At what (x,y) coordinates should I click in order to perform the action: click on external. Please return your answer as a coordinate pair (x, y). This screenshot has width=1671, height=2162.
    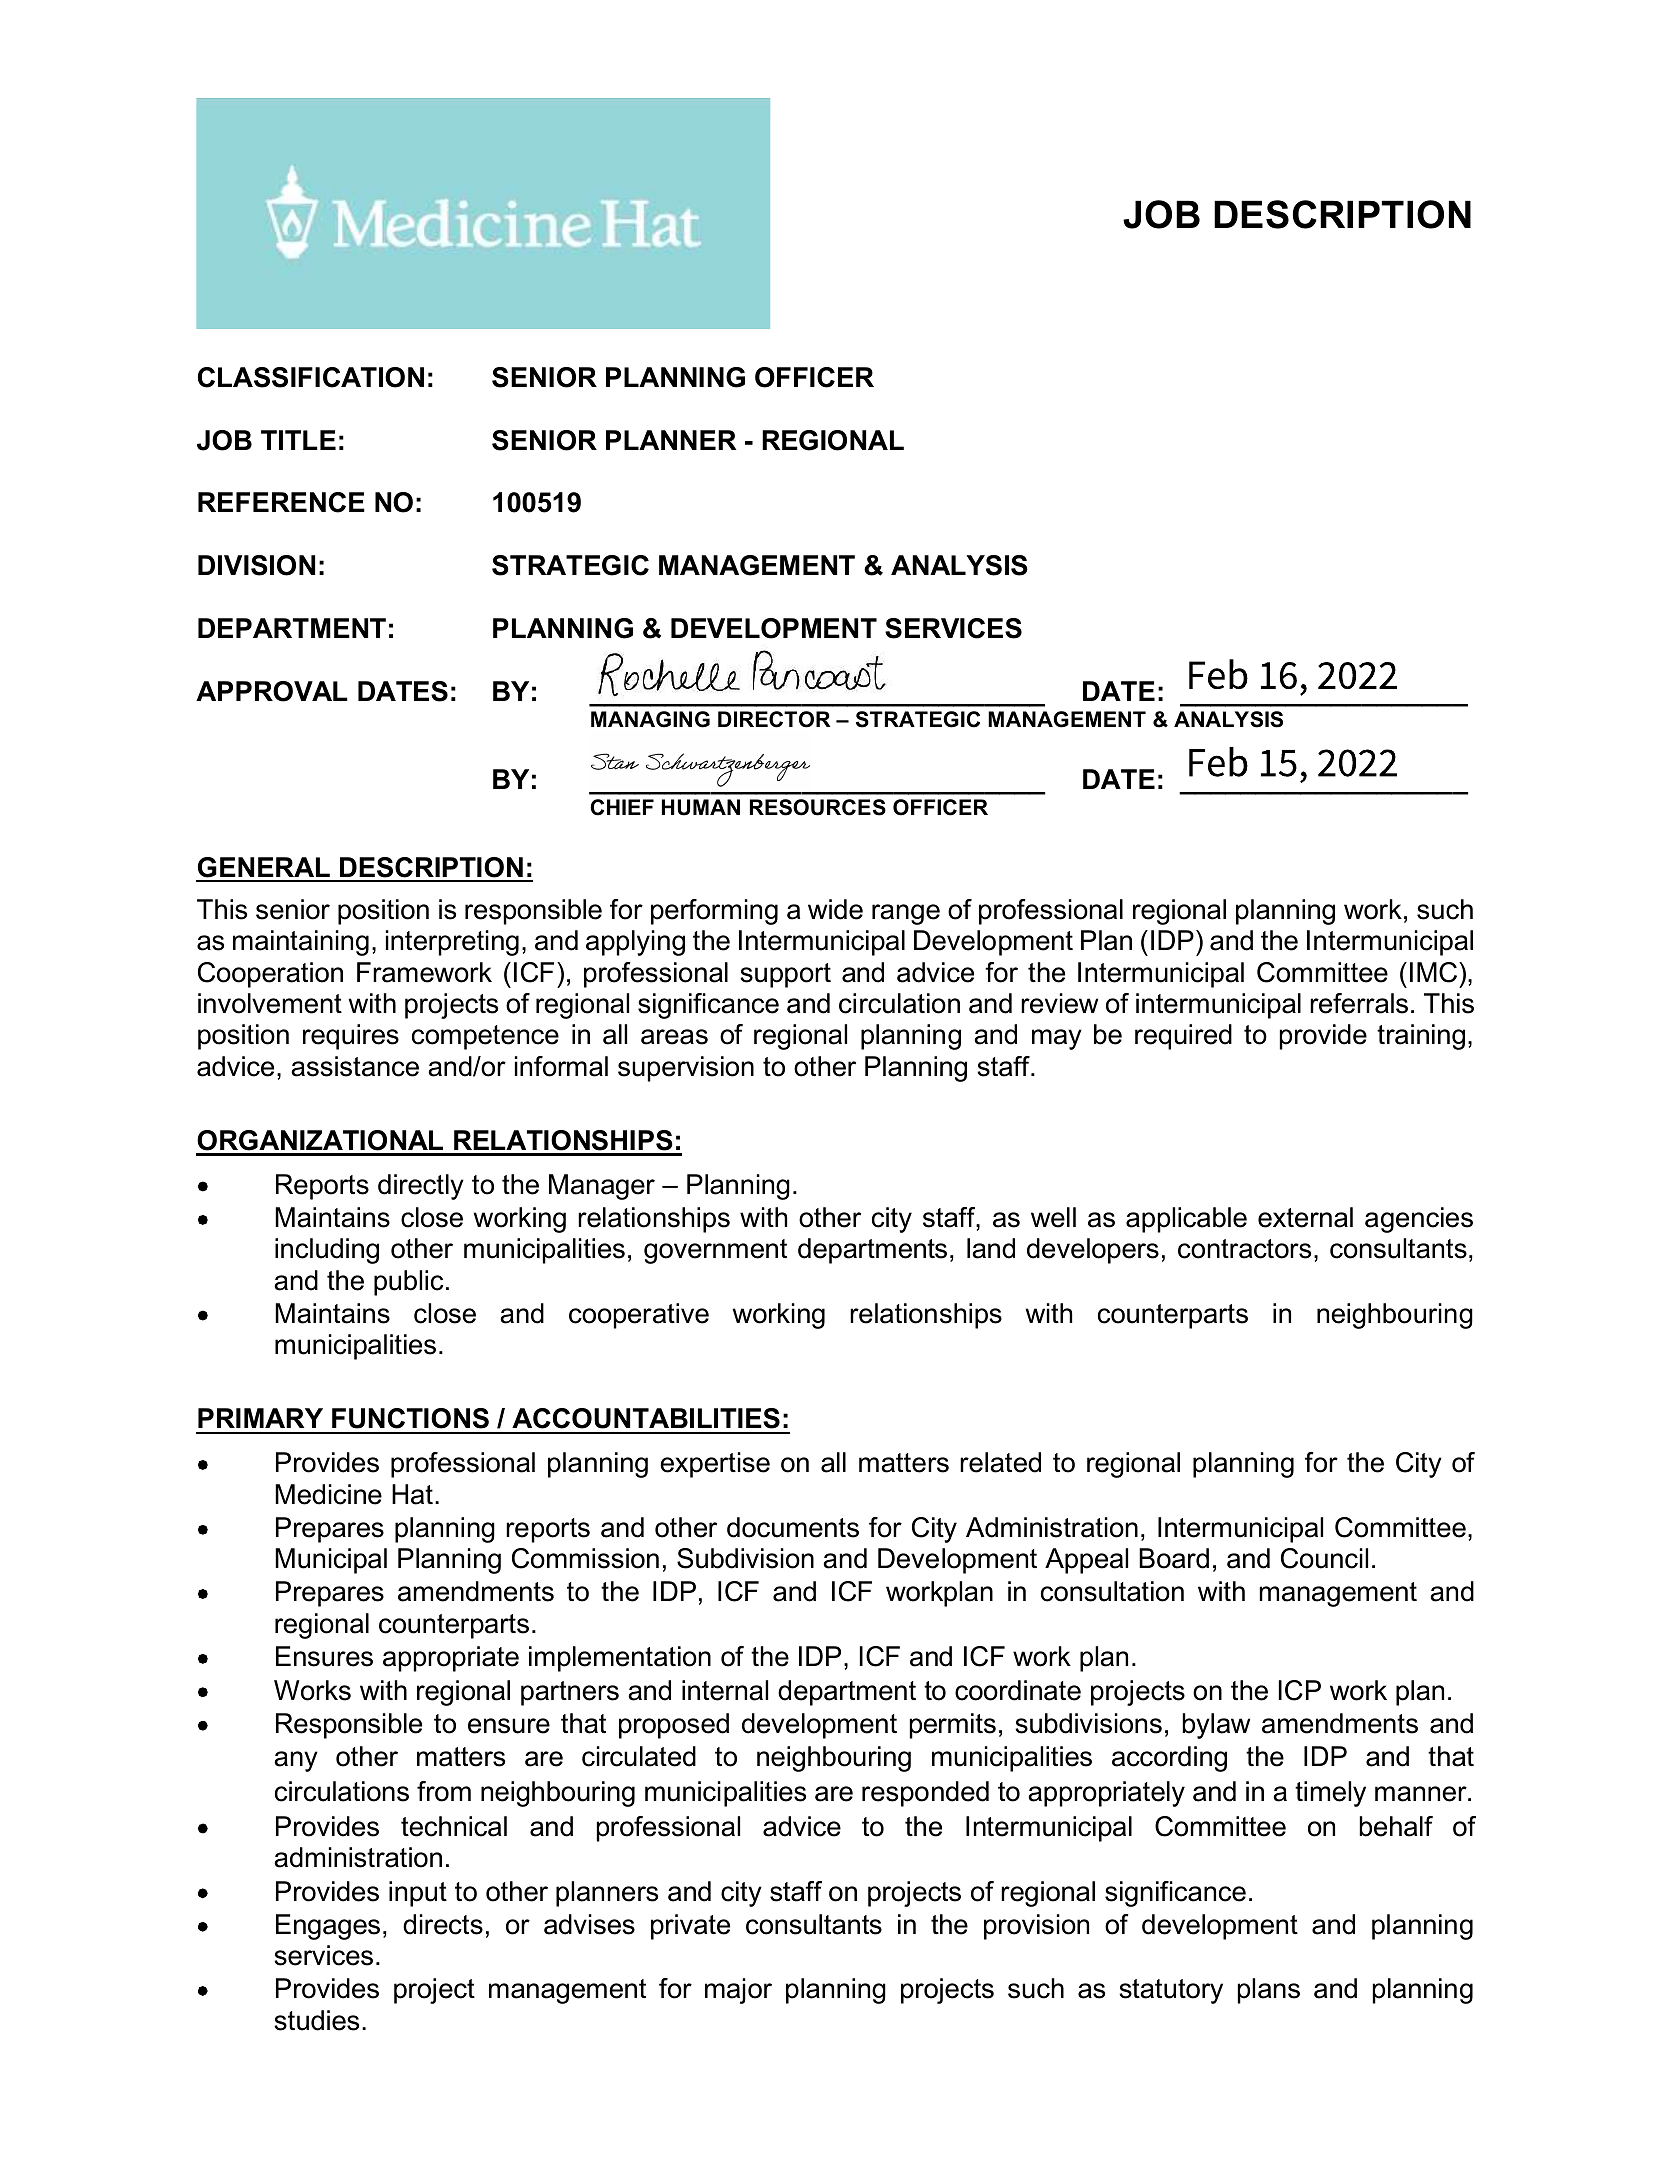
    Looking at the image, I should click on (1305, 1217).
